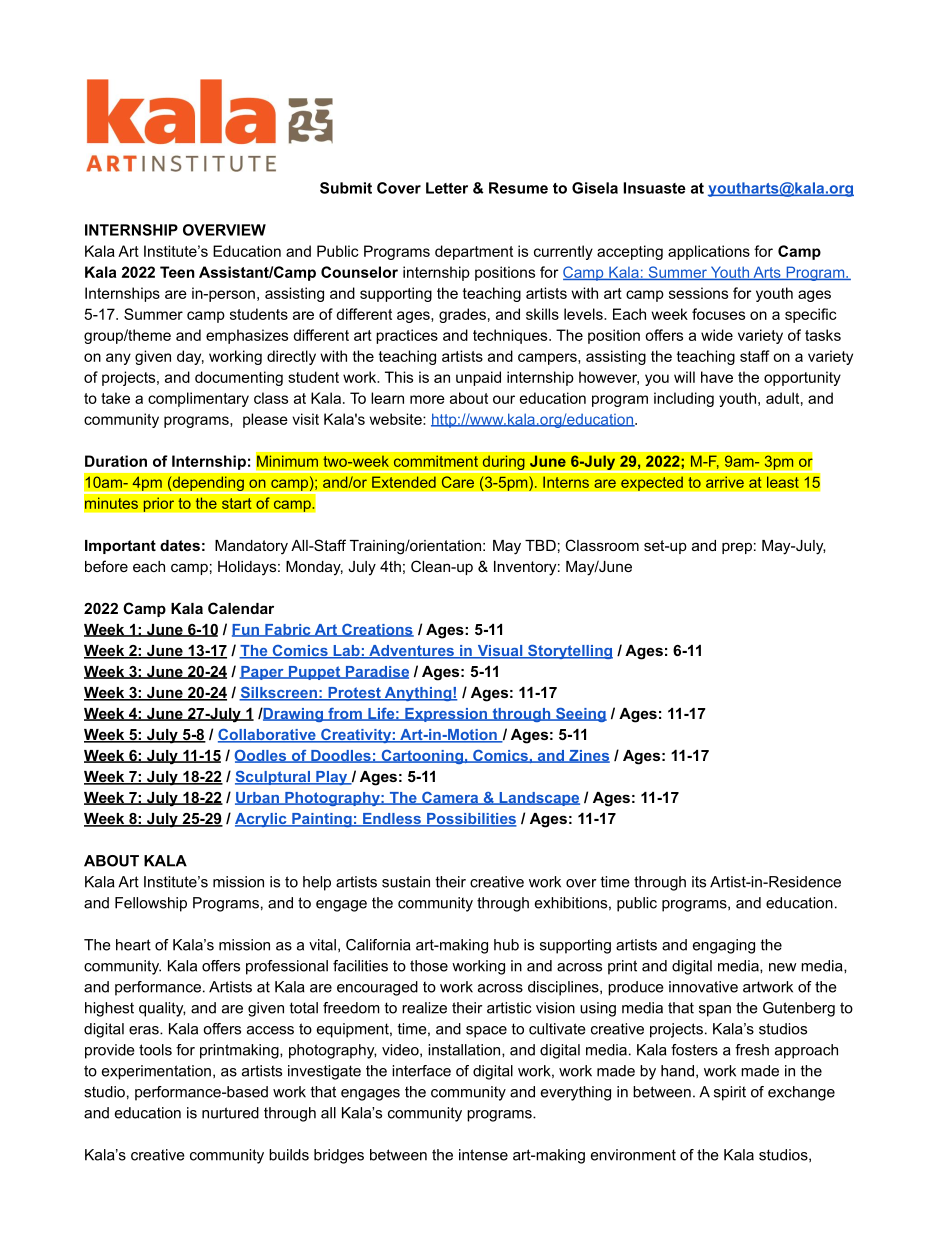 This page has width=952, height=1233. Describe the element at coordinates (730, 1093) in the page. I see `spirit` at that location.
